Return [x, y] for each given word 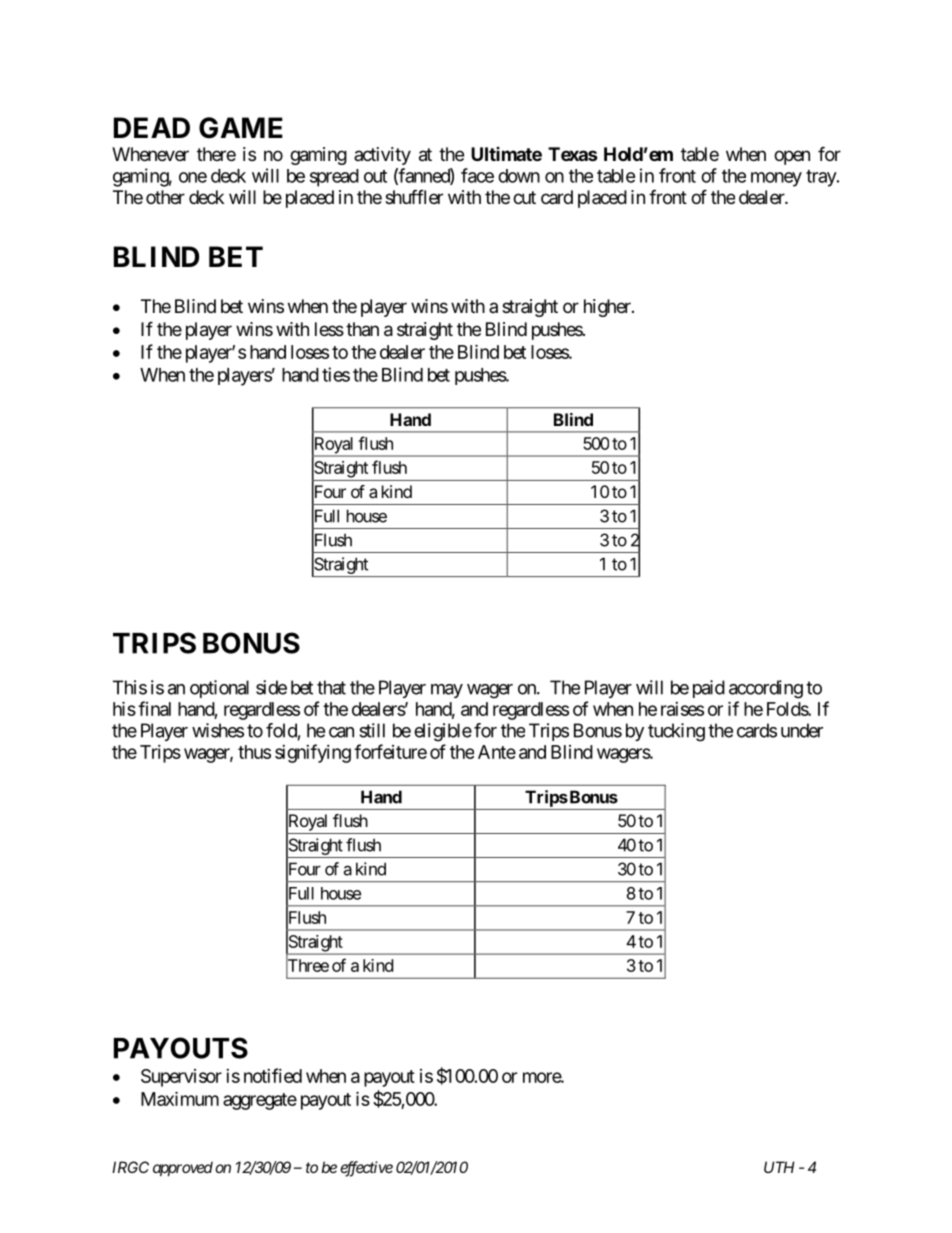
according [766, 689]
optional [219, 689]
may [447, 691]
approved [183, 1168]
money [776, 179]
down [519, 176]
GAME [241, 128]
